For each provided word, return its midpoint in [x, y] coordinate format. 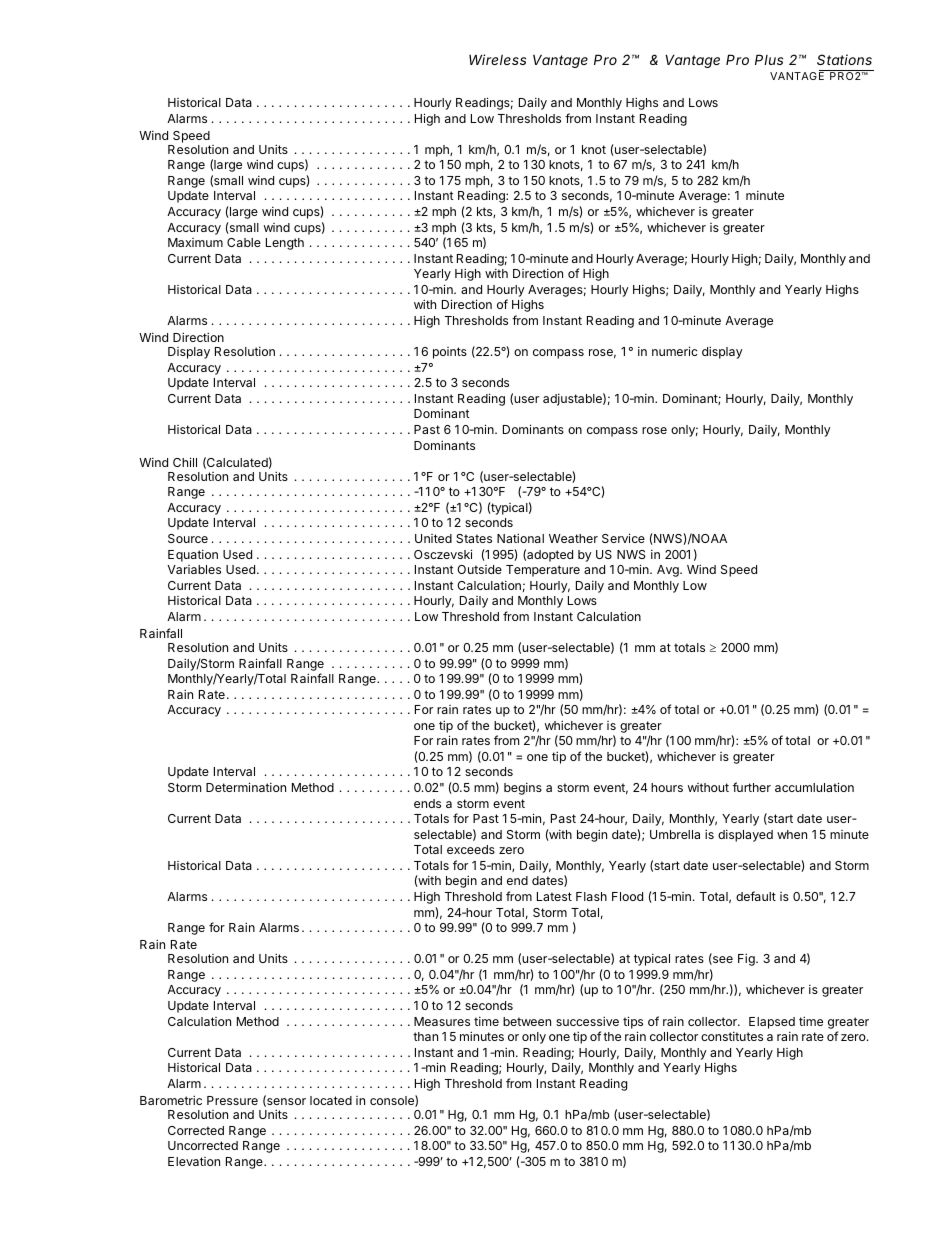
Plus [769, 59]
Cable [244, 242]
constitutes [732, 1036]
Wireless [497, 59]
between [527, 1021]
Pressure [232, 1100]
